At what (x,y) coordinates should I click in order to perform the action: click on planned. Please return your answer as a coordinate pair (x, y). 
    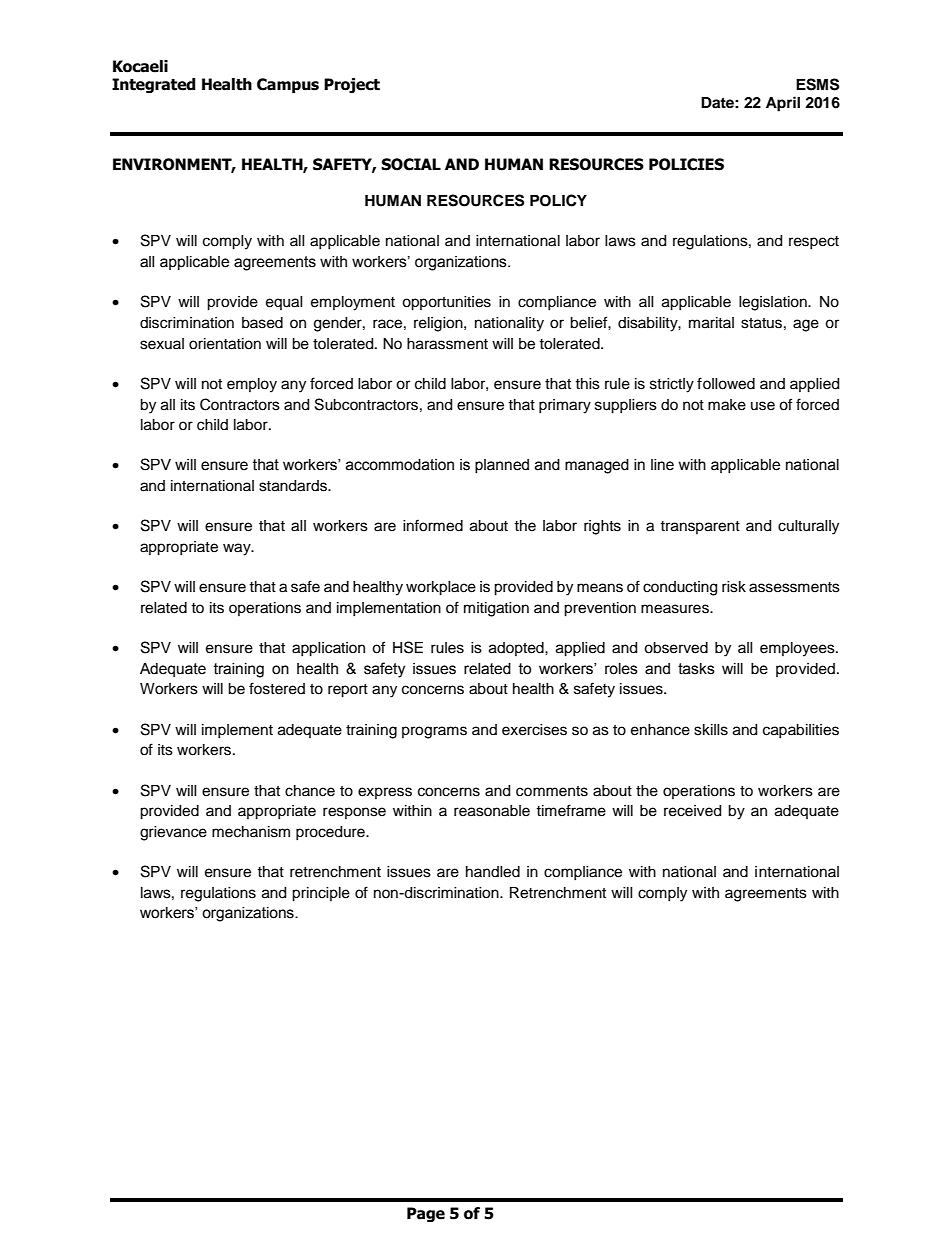
    Looking at the image, I should click on (502, 466).
